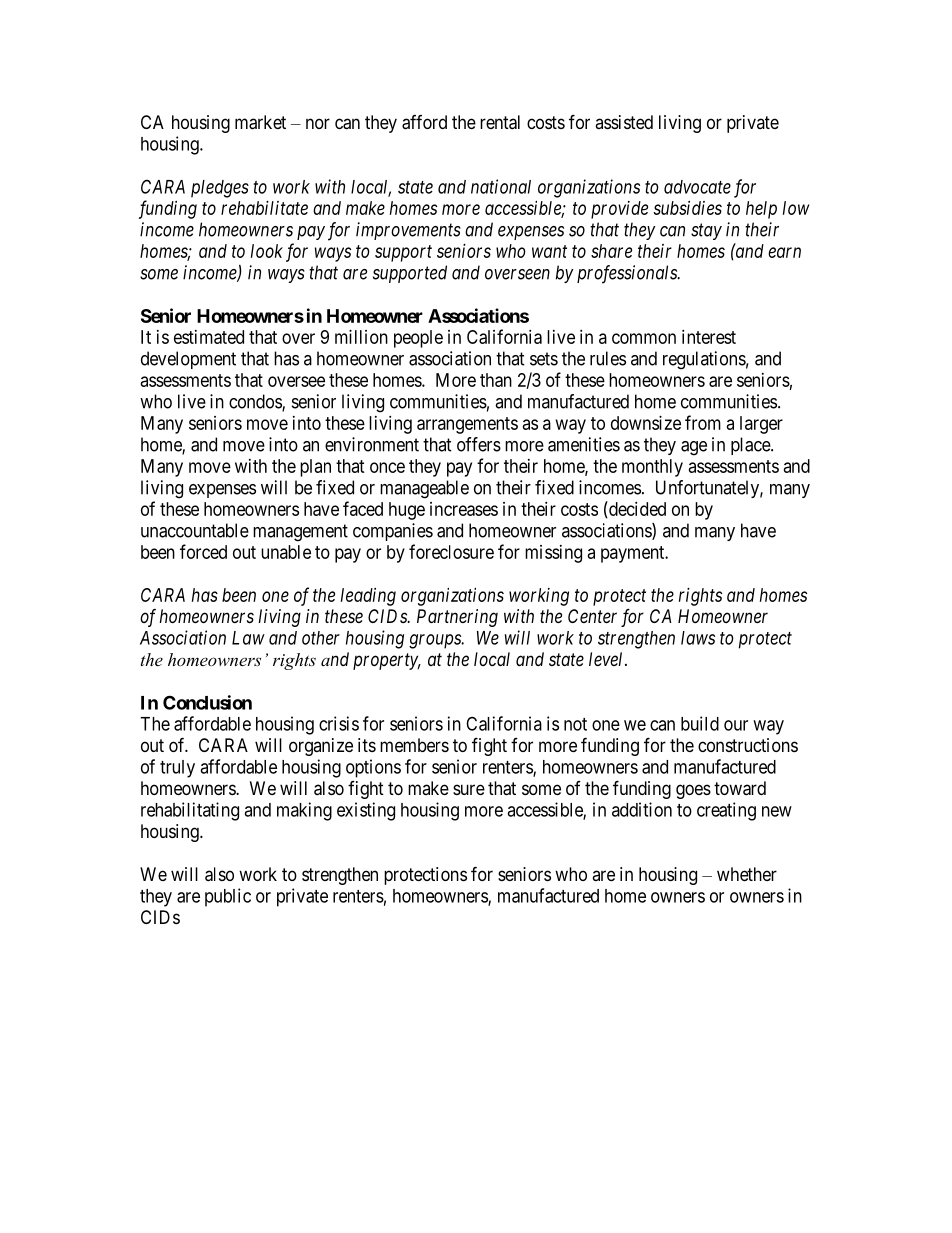  What do you see at coordinates (697, 187) in the document?
I see `advocate` at bounding box center [697, 187].
